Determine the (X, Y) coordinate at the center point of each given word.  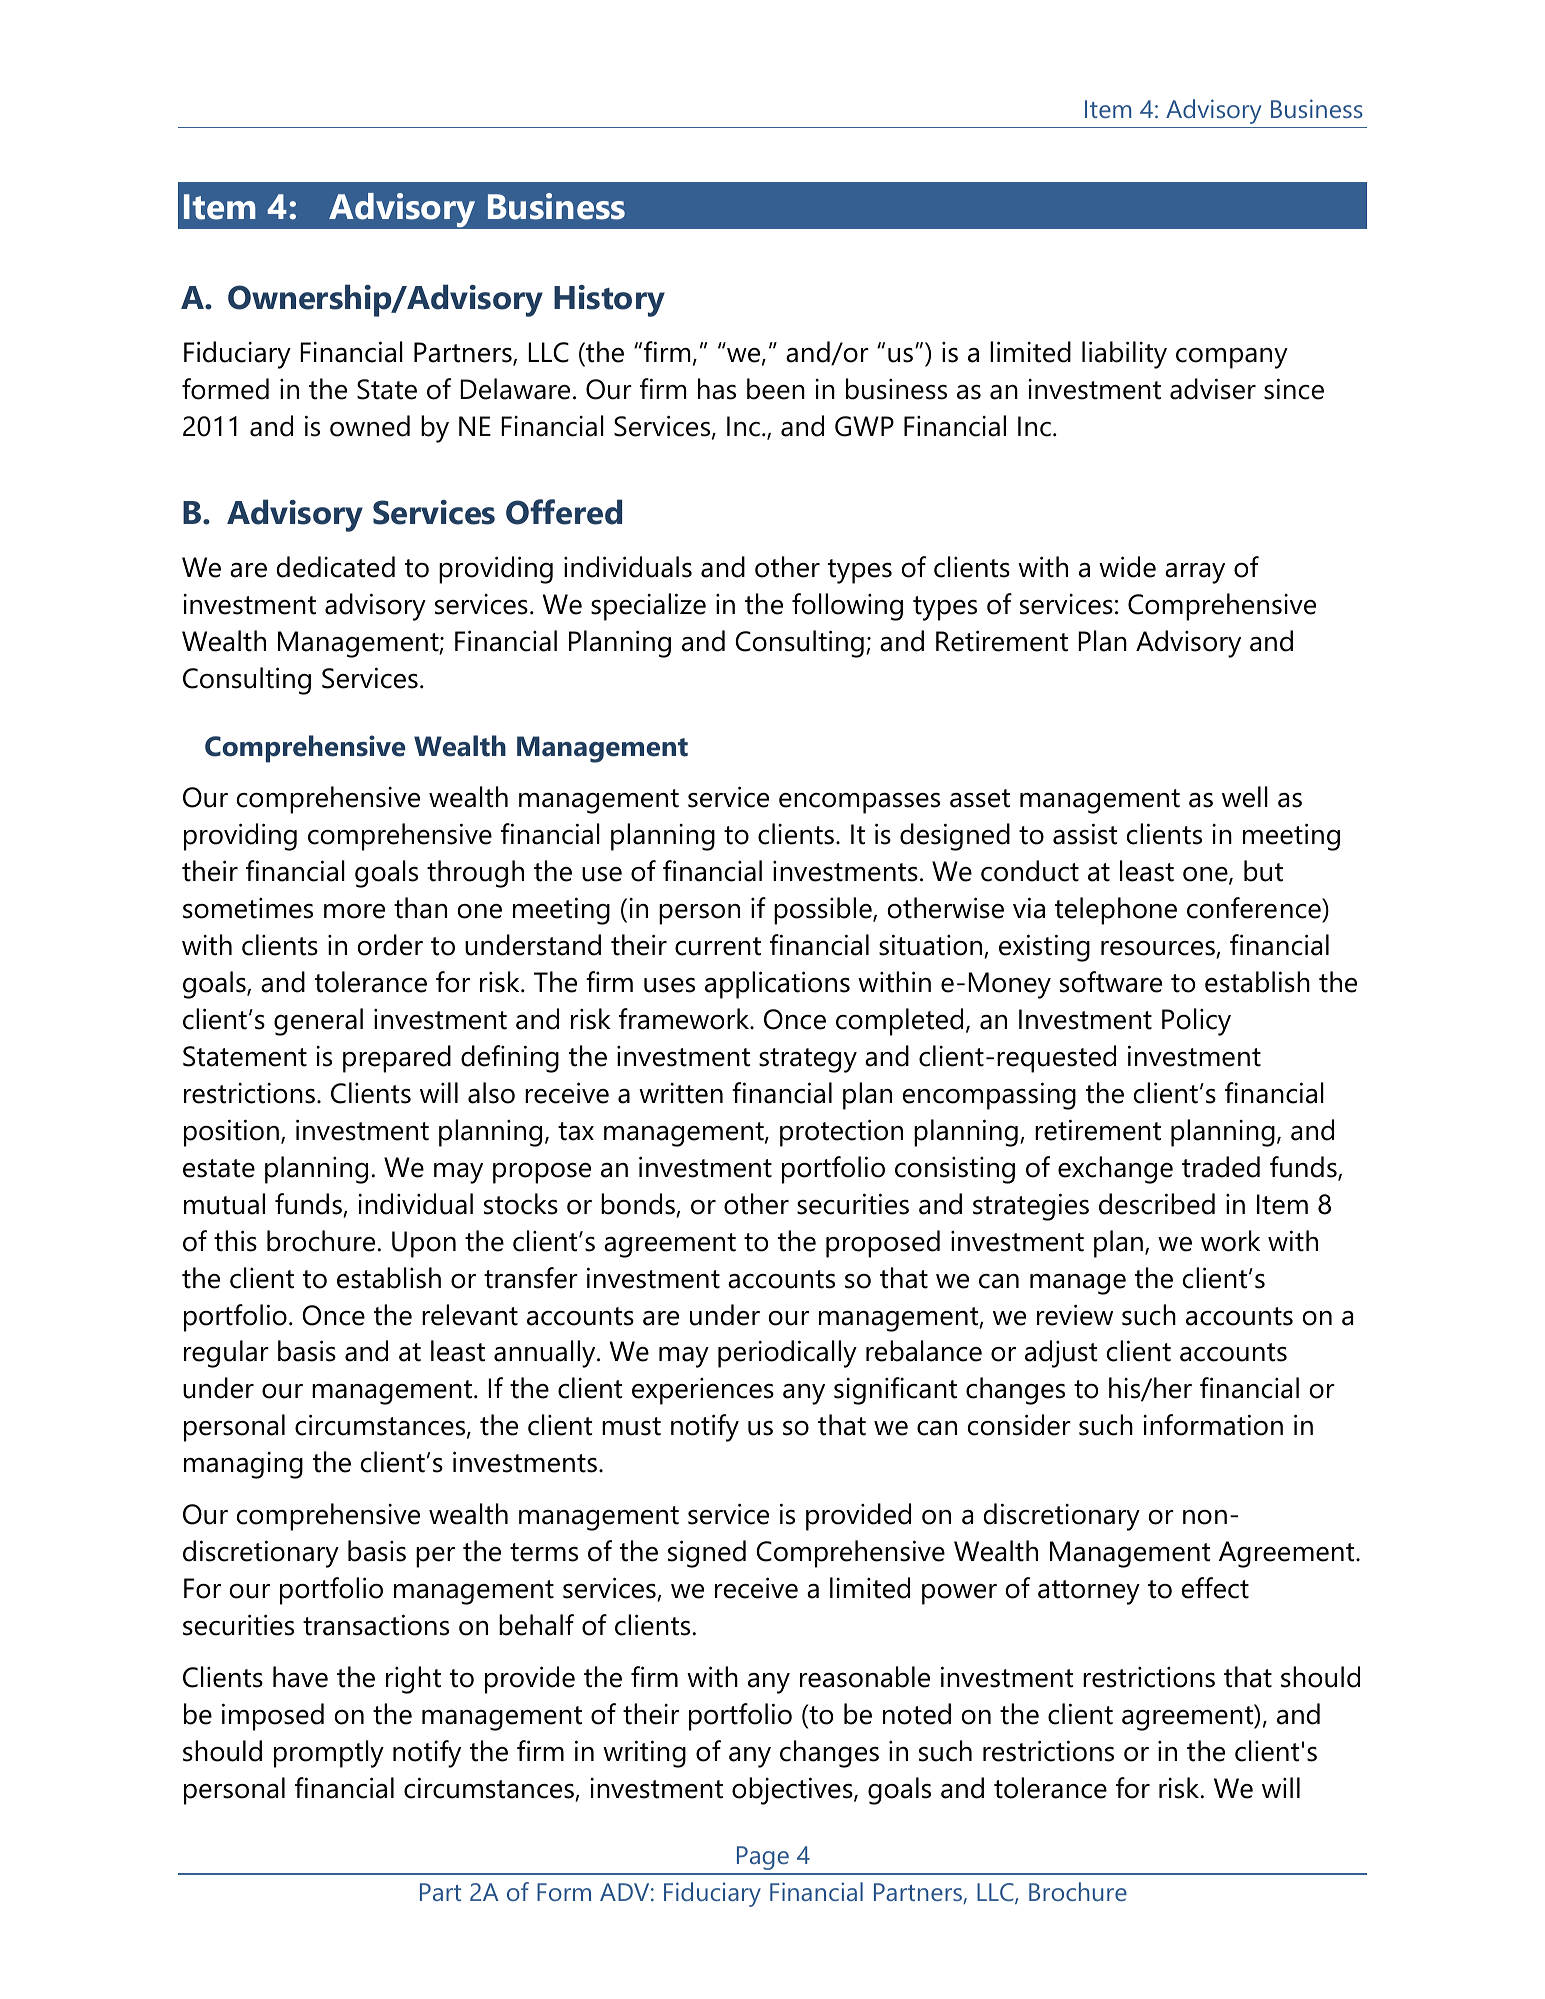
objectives (793, 1791)
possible (824, 911)
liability (1124, 355)
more (354, 911)
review (1075, 1315)
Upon (424, 1244)
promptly (329, 1754)
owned (370, 426)
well (1245, 797)
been (776, 389)
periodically (787, 1354)
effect (1215, 1588)
